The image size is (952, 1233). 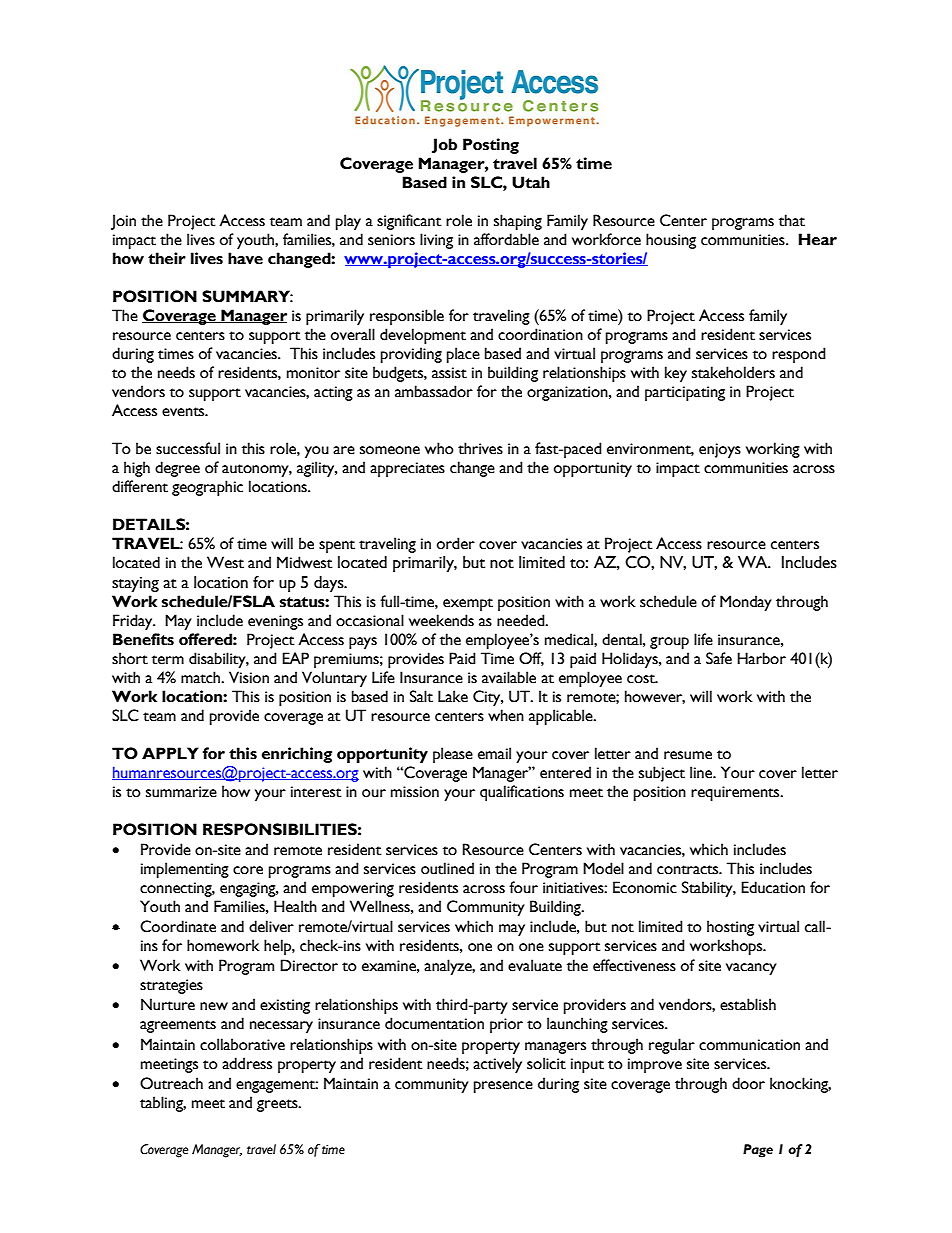 I want to click on Outreach, so click(x=171, y=1083).
